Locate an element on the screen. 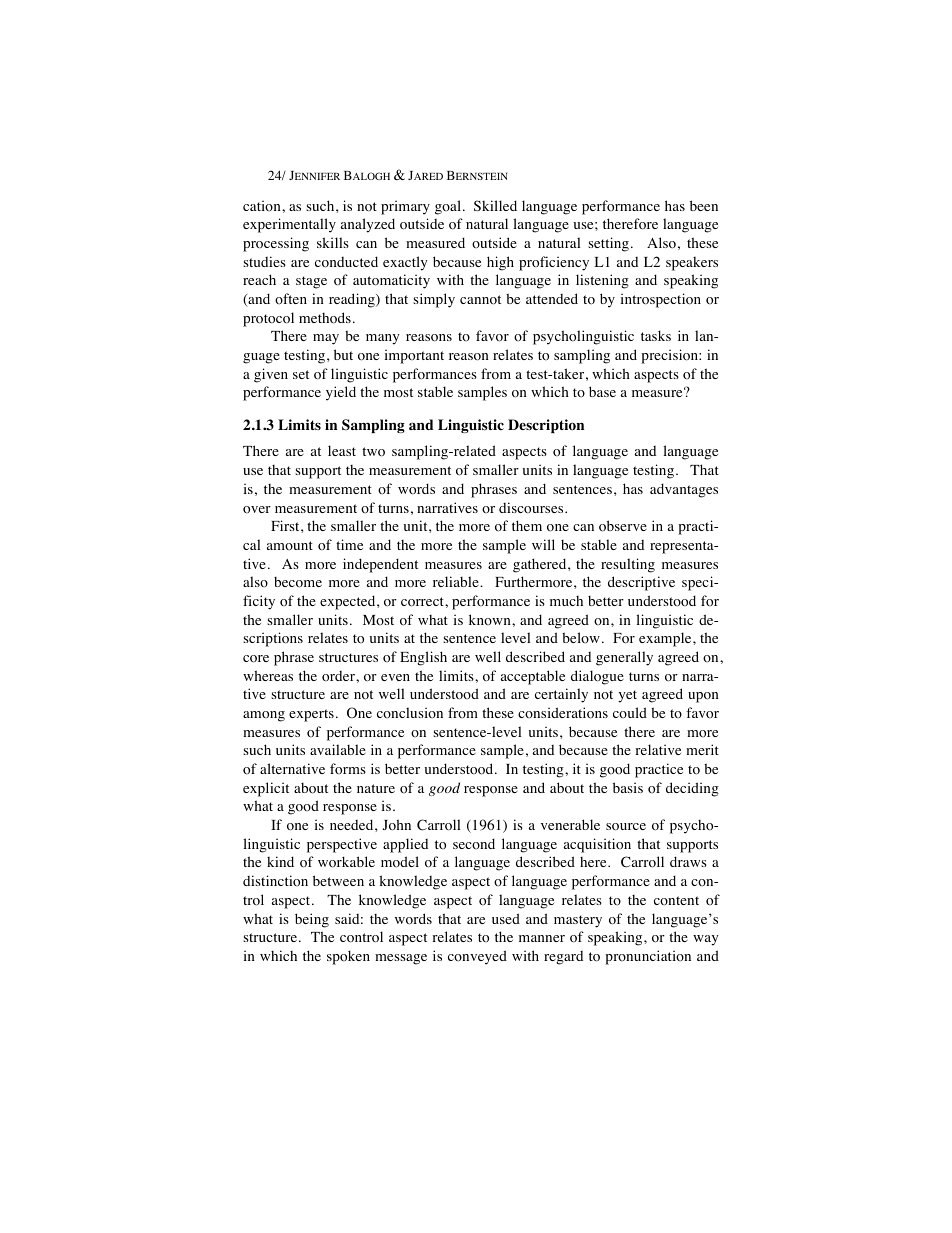 Image resolution: width=952 pixels, height=1233 pixels. reliable is located at coordinates (457, 581).
